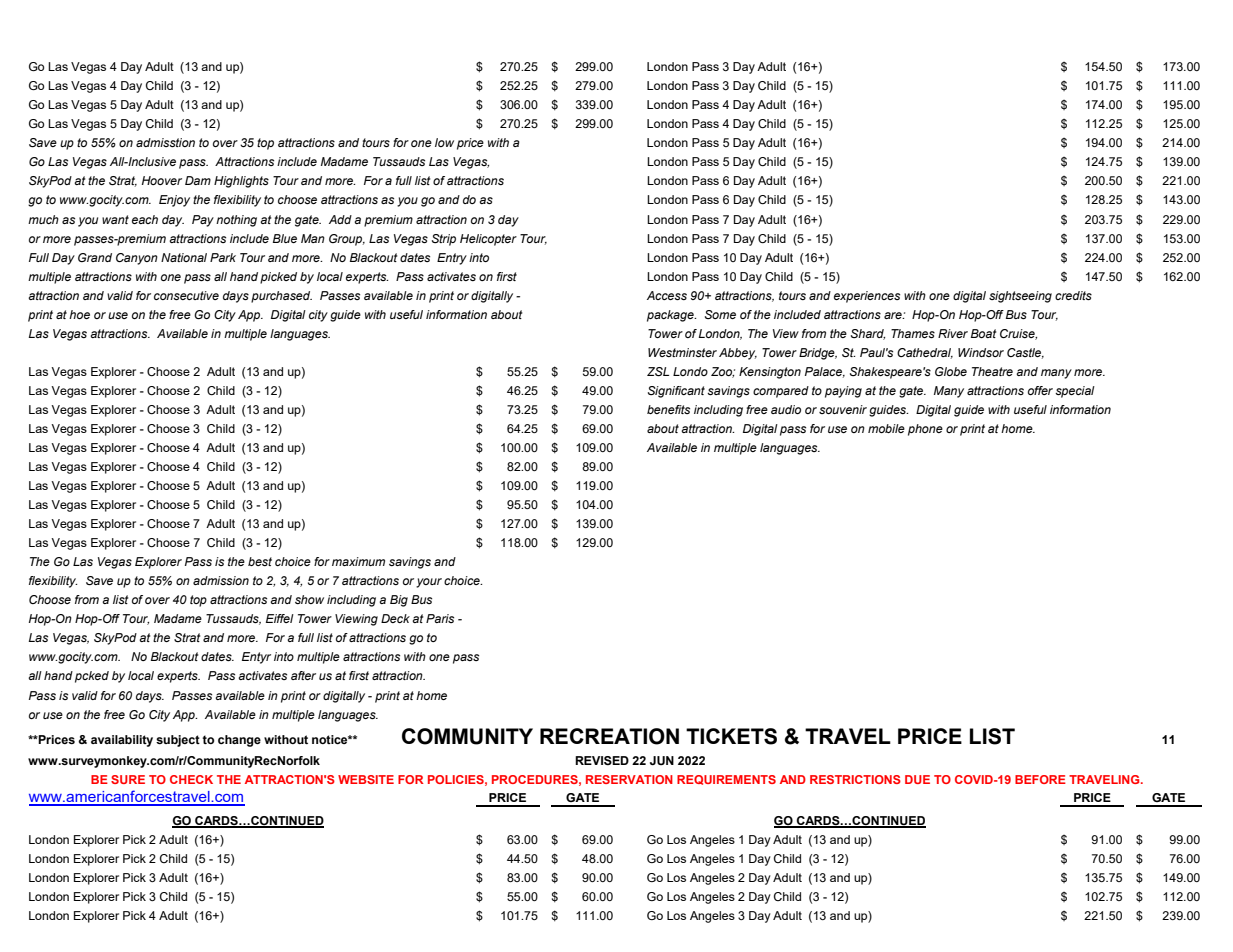 This screenshot has width=1233, height=952. I want to click on benefits, so click(668, 409).
